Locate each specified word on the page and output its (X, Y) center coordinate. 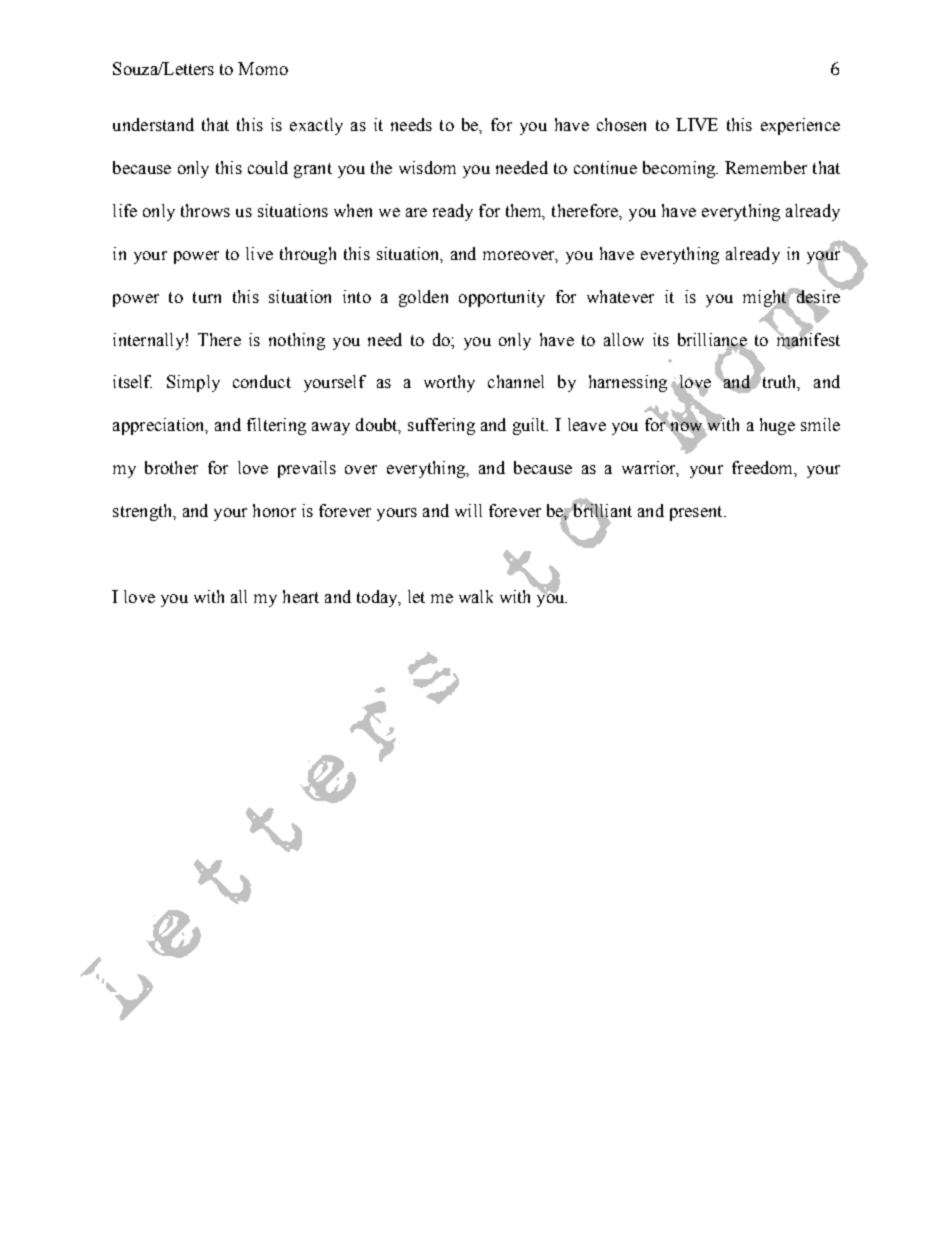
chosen (621, 124)
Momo (263, 68)
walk (476, 596)
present (697, 513)
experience (800, 126)
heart (301, 596)
